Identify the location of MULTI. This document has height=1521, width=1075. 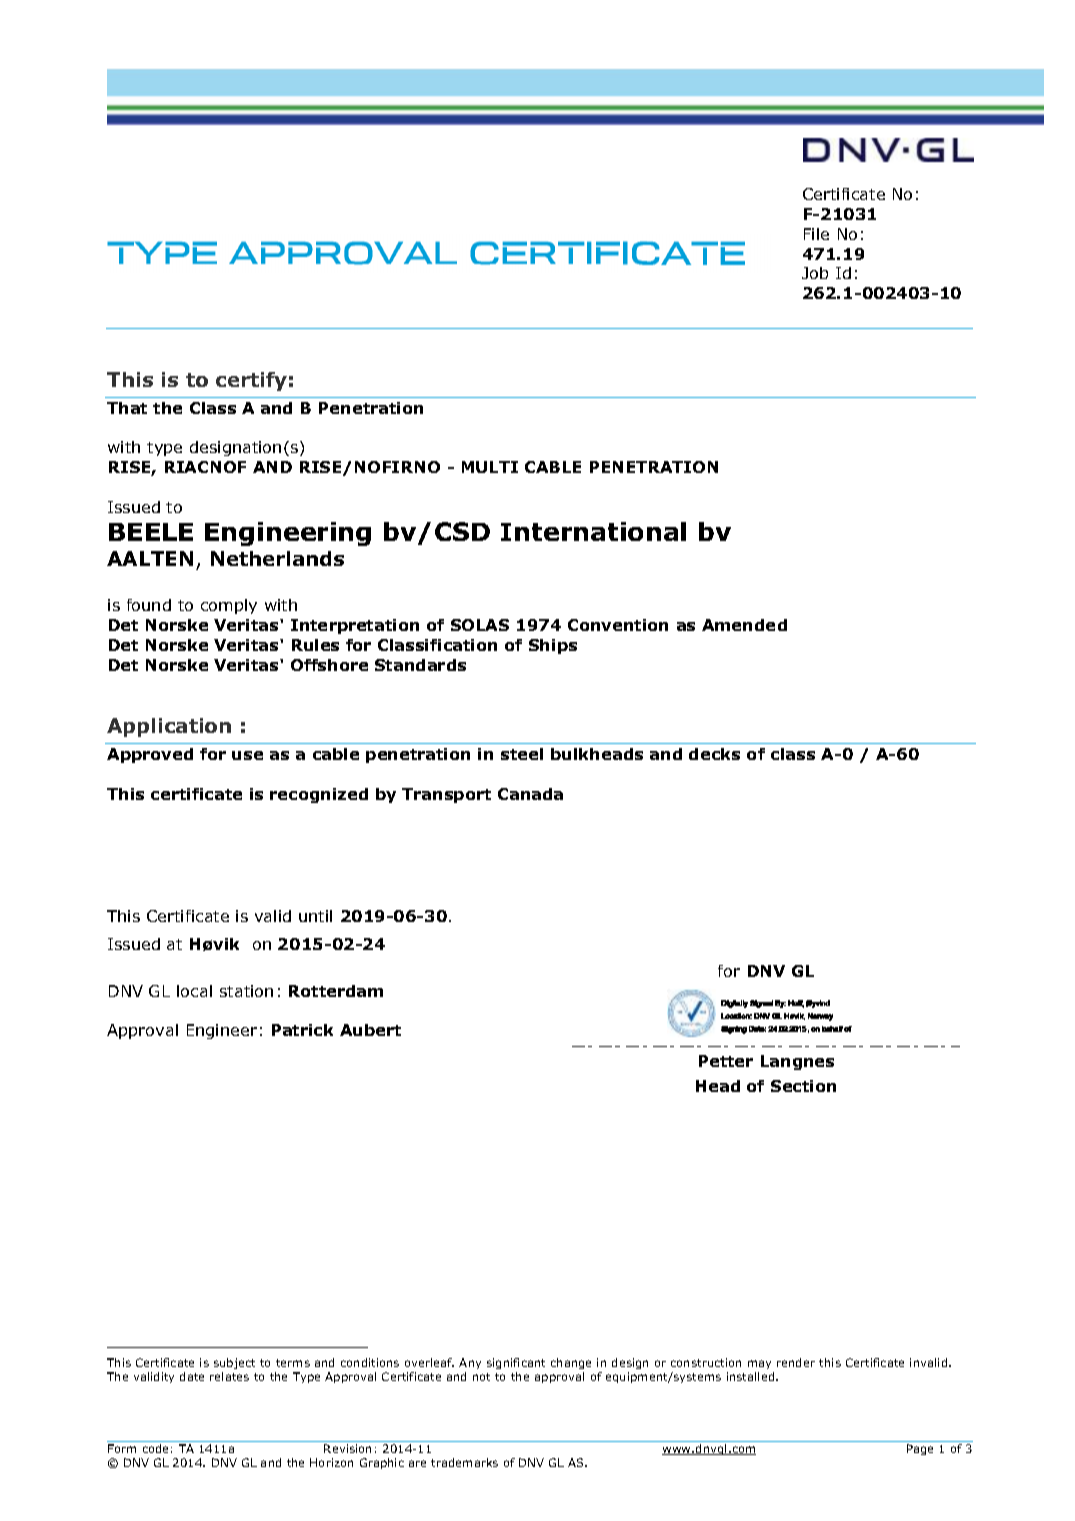
(490, 467).
